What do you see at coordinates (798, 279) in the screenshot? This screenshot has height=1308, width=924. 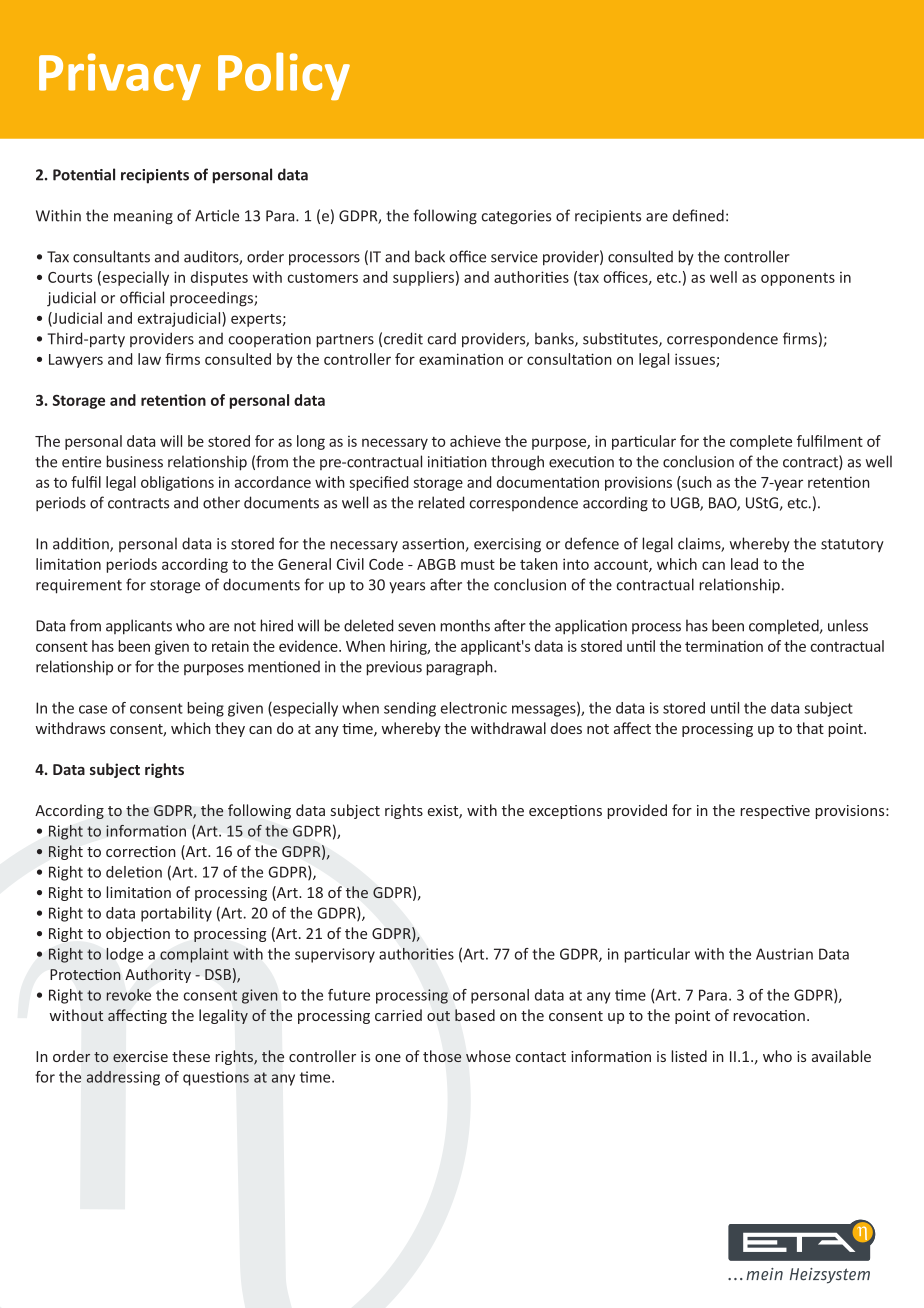 I see `opponents` at bounding box center [798, 279].
